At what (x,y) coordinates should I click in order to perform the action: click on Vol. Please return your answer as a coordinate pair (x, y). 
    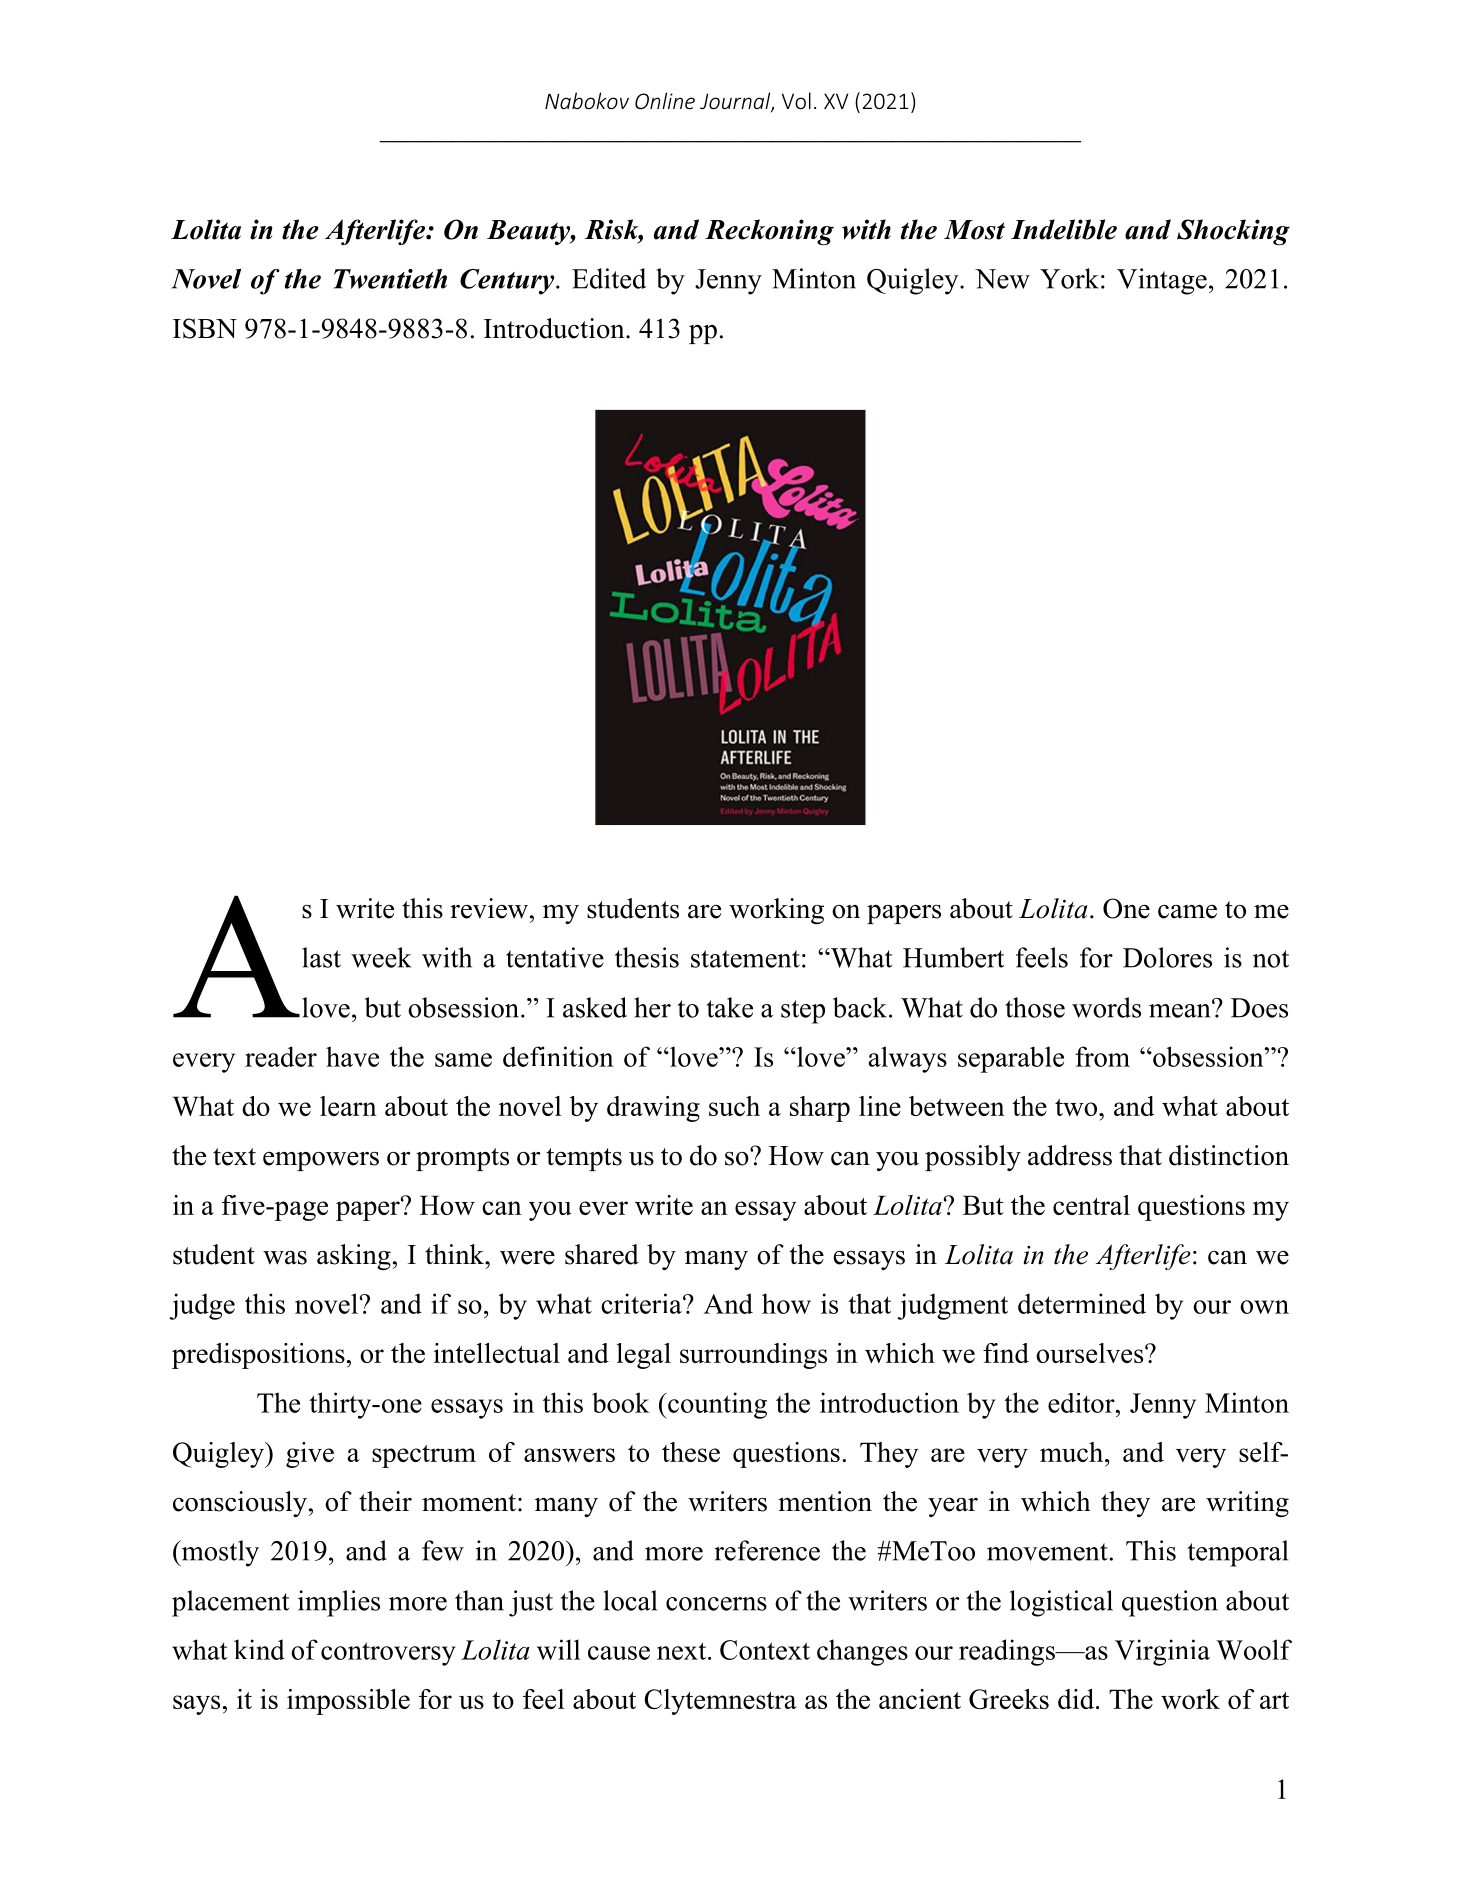
    Looking at the image, I should click on (796, 100).
